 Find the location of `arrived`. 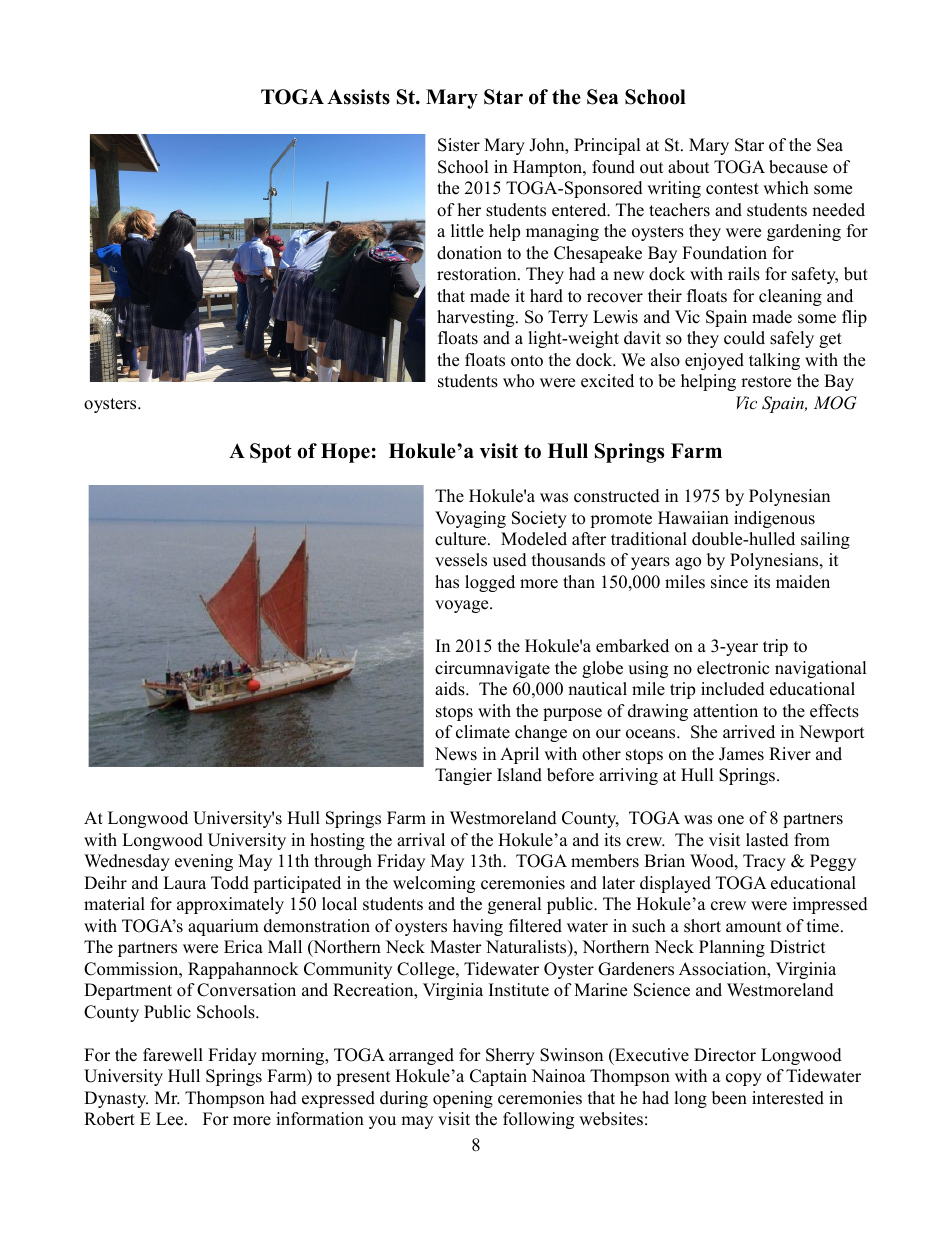

arrived is located at coordinates (749, 732).
